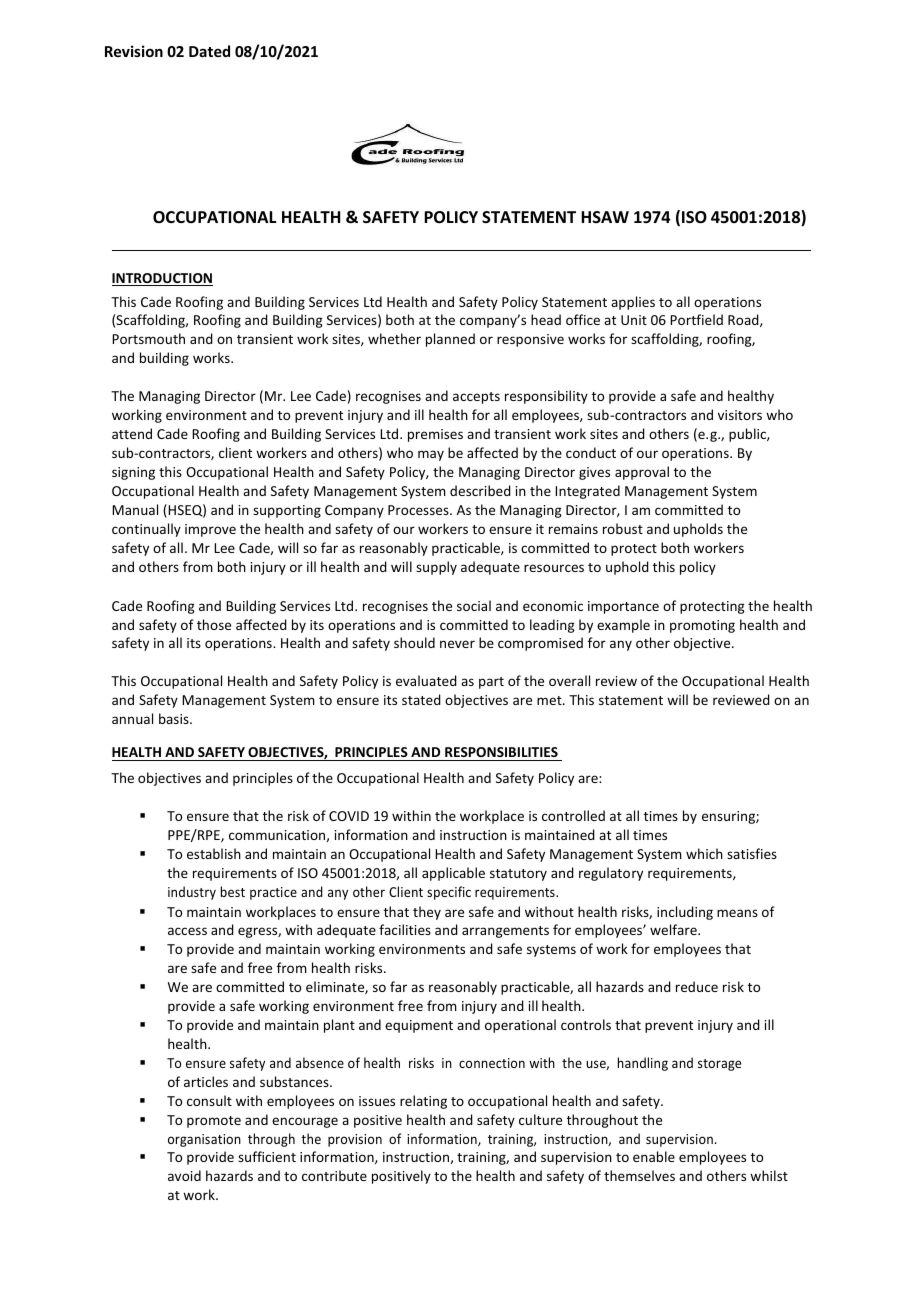 The height and width of the screenshot is (1307, 924). I want to click on social, so click(474, 605).
